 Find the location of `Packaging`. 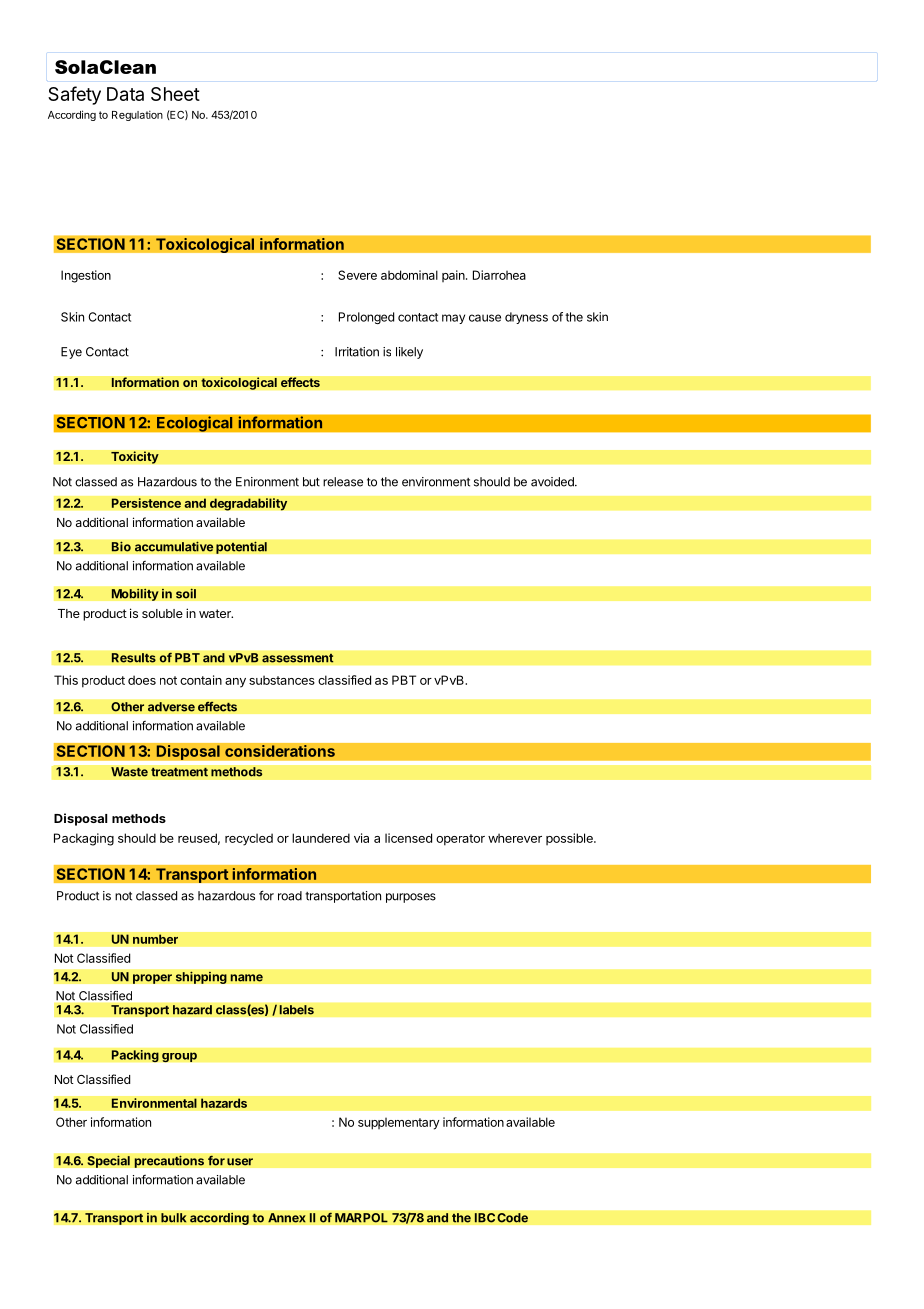

Packaging is located at coordinates (84, 839).
